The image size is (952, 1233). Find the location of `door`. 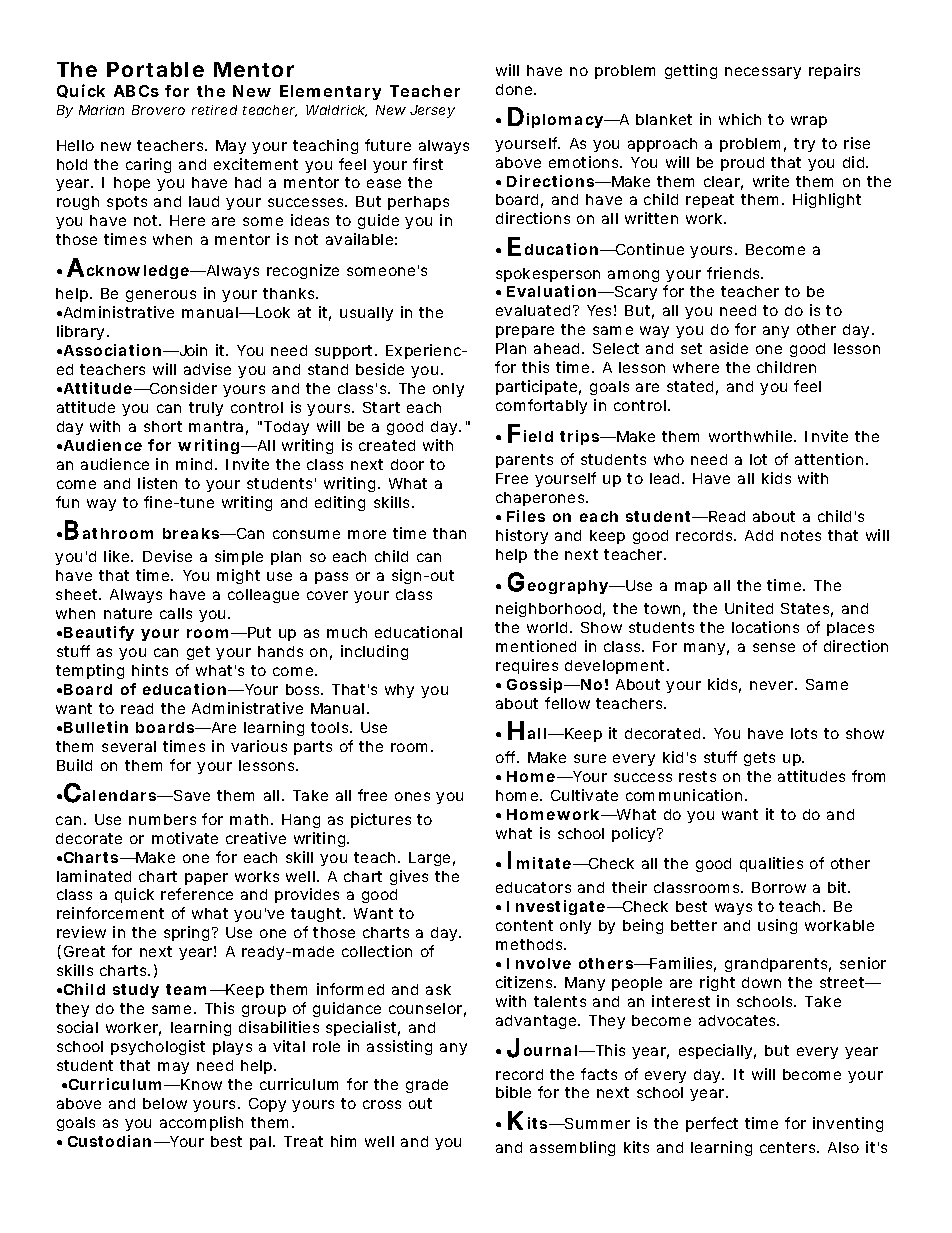

door is located at coordinates (407, 464).
